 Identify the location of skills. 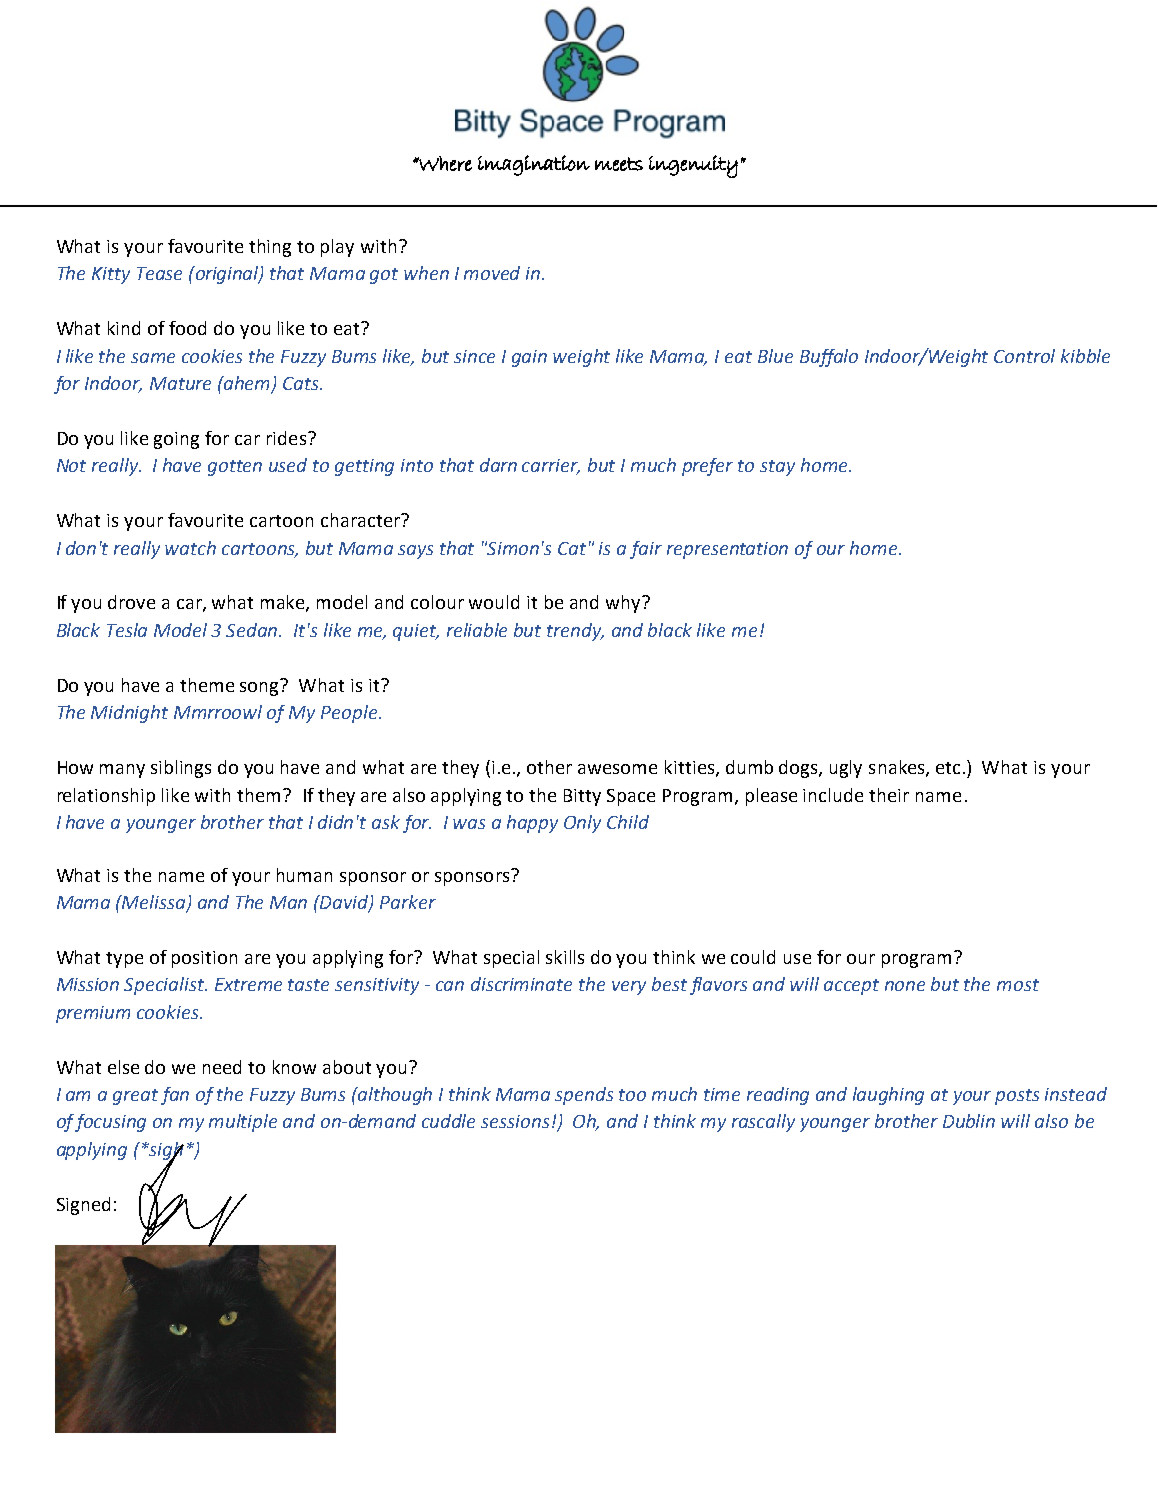
(565, 957).
